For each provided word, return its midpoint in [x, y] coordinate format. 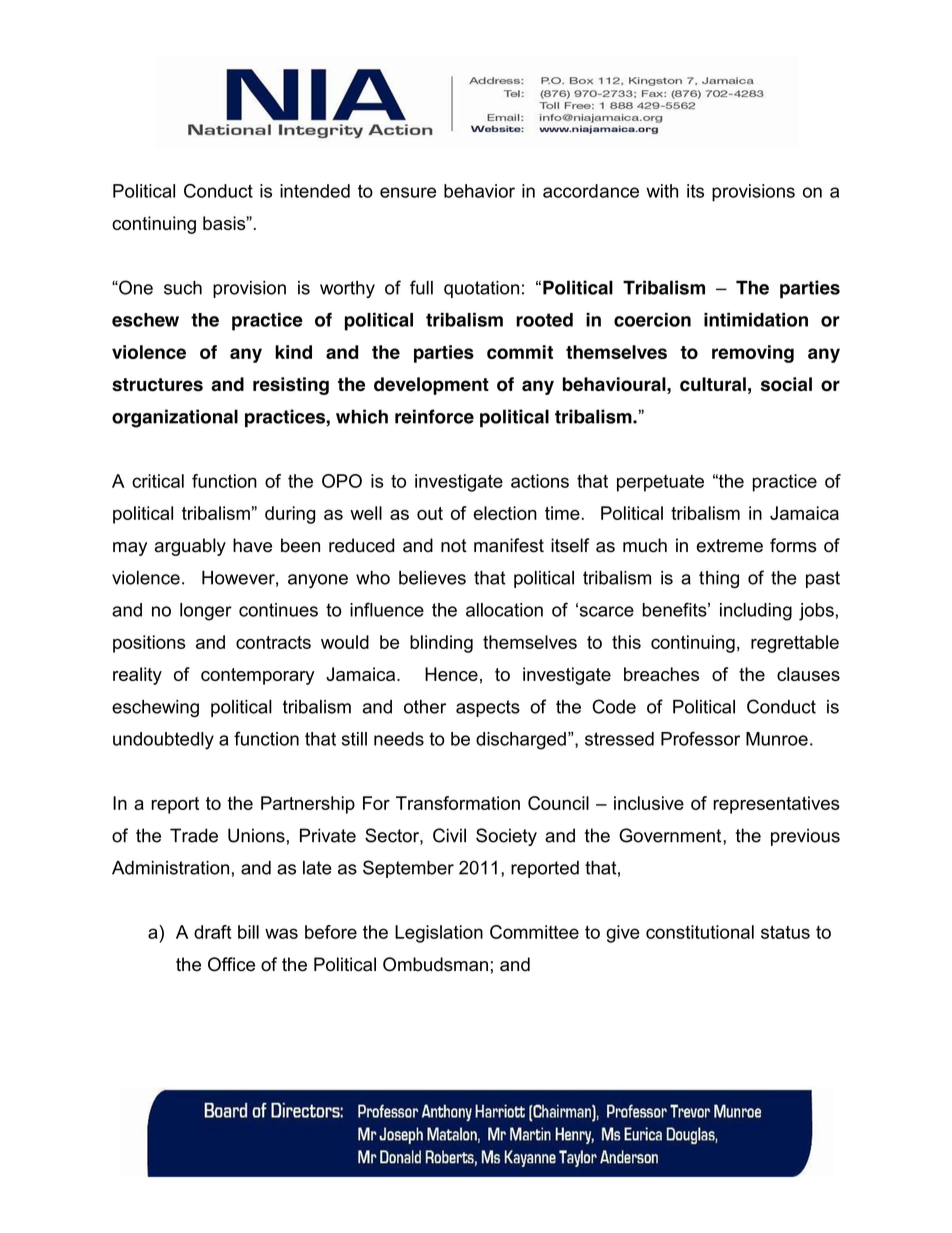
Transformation [458, 803]
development [431, 386]
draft [212, 932]
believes [432, 578]
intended [315, 191]
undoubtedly [163, 741]
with [662, 191]
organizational [175, 418]
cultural [713, 384]
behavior [479, 191]
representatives [776, 805]
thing [719, 580]
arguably [190, 547]
